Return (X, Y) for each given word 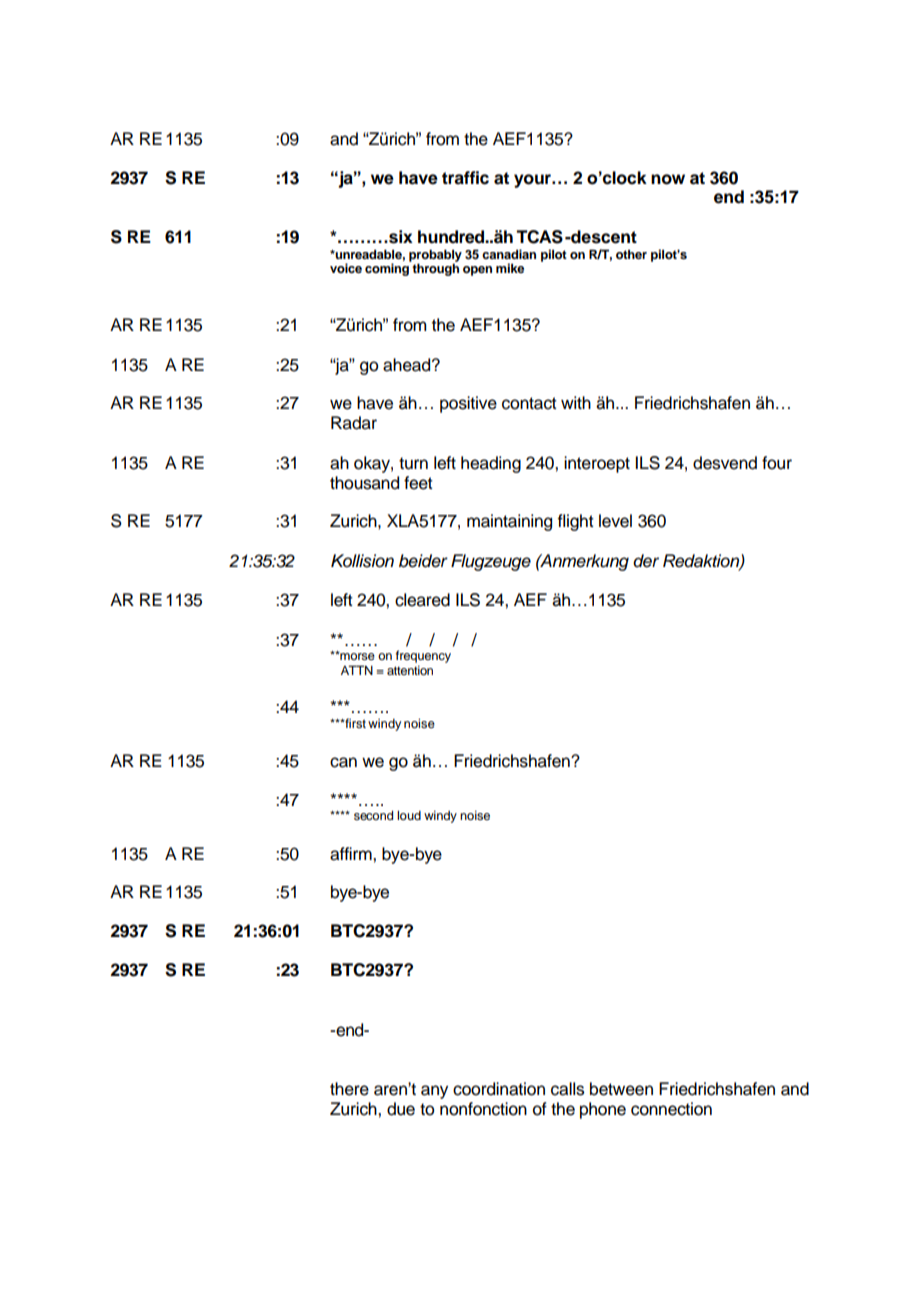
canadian (509, 254)
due (401, 1109)
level (615, 521)
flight (575, 522)
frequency (423, 656)
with (576, 402)
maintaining (509, 522)
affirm (352, 854)
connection (671, 1109)
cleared (422, 600)
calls (567, 1089)
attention (410, 670)
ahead (408, 365)
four (777, 463)
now (668, 179)
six (400, 237)
